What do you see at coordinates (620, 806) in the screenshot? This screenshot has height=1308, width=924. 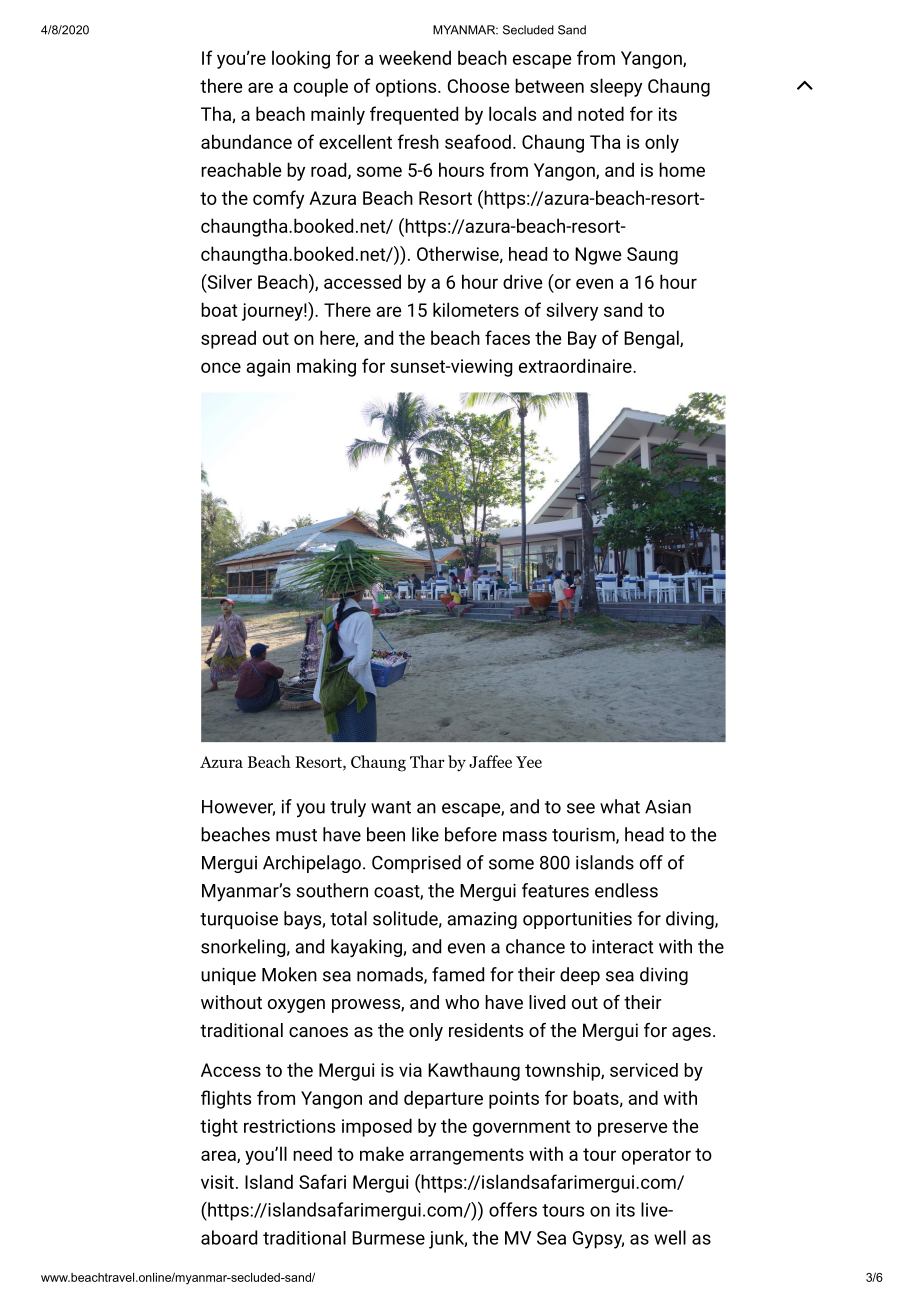 I see `what` at bounding box center [620, 806].
